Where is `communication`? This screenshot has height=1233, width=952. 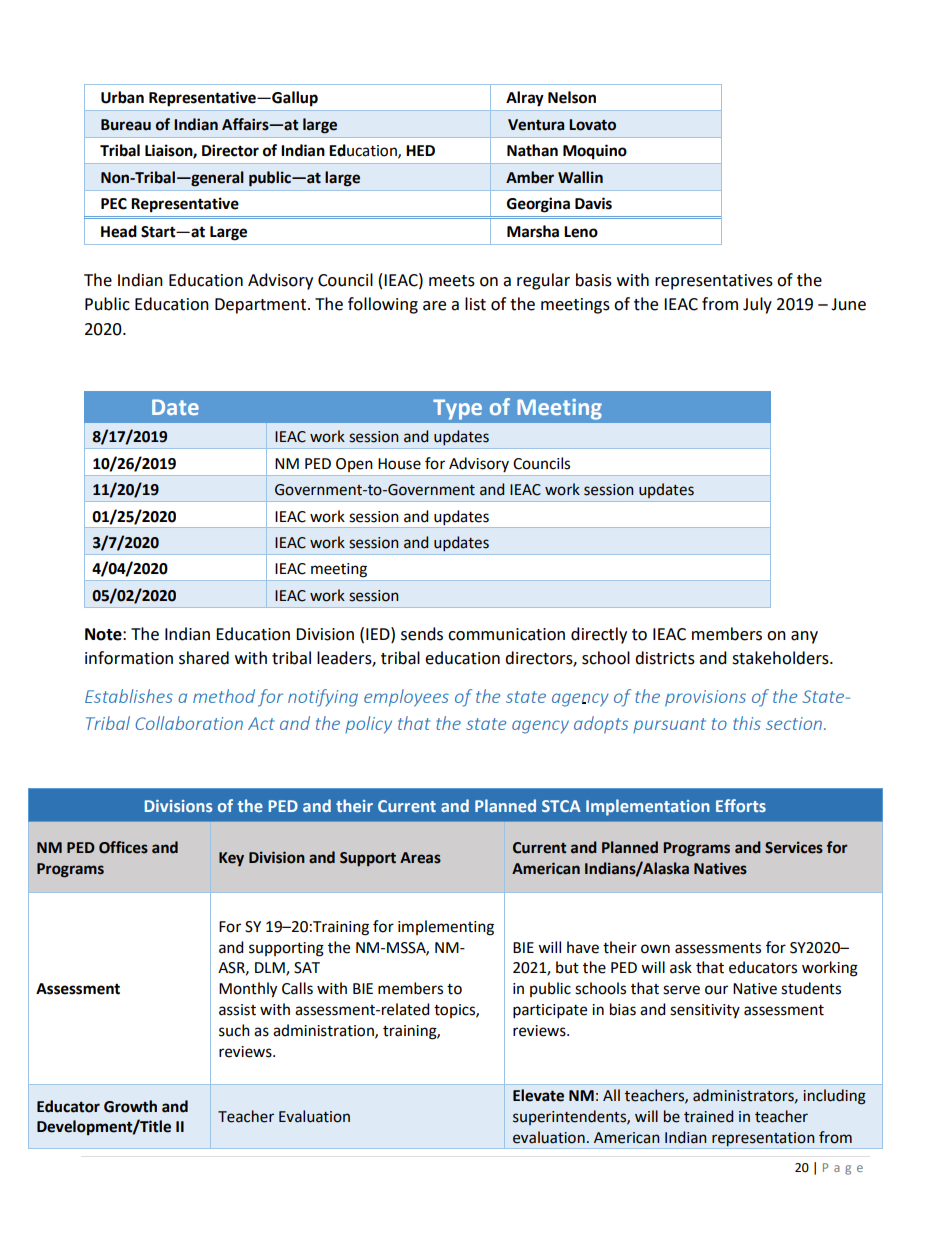 communication is located at coordinates (506, 634).
